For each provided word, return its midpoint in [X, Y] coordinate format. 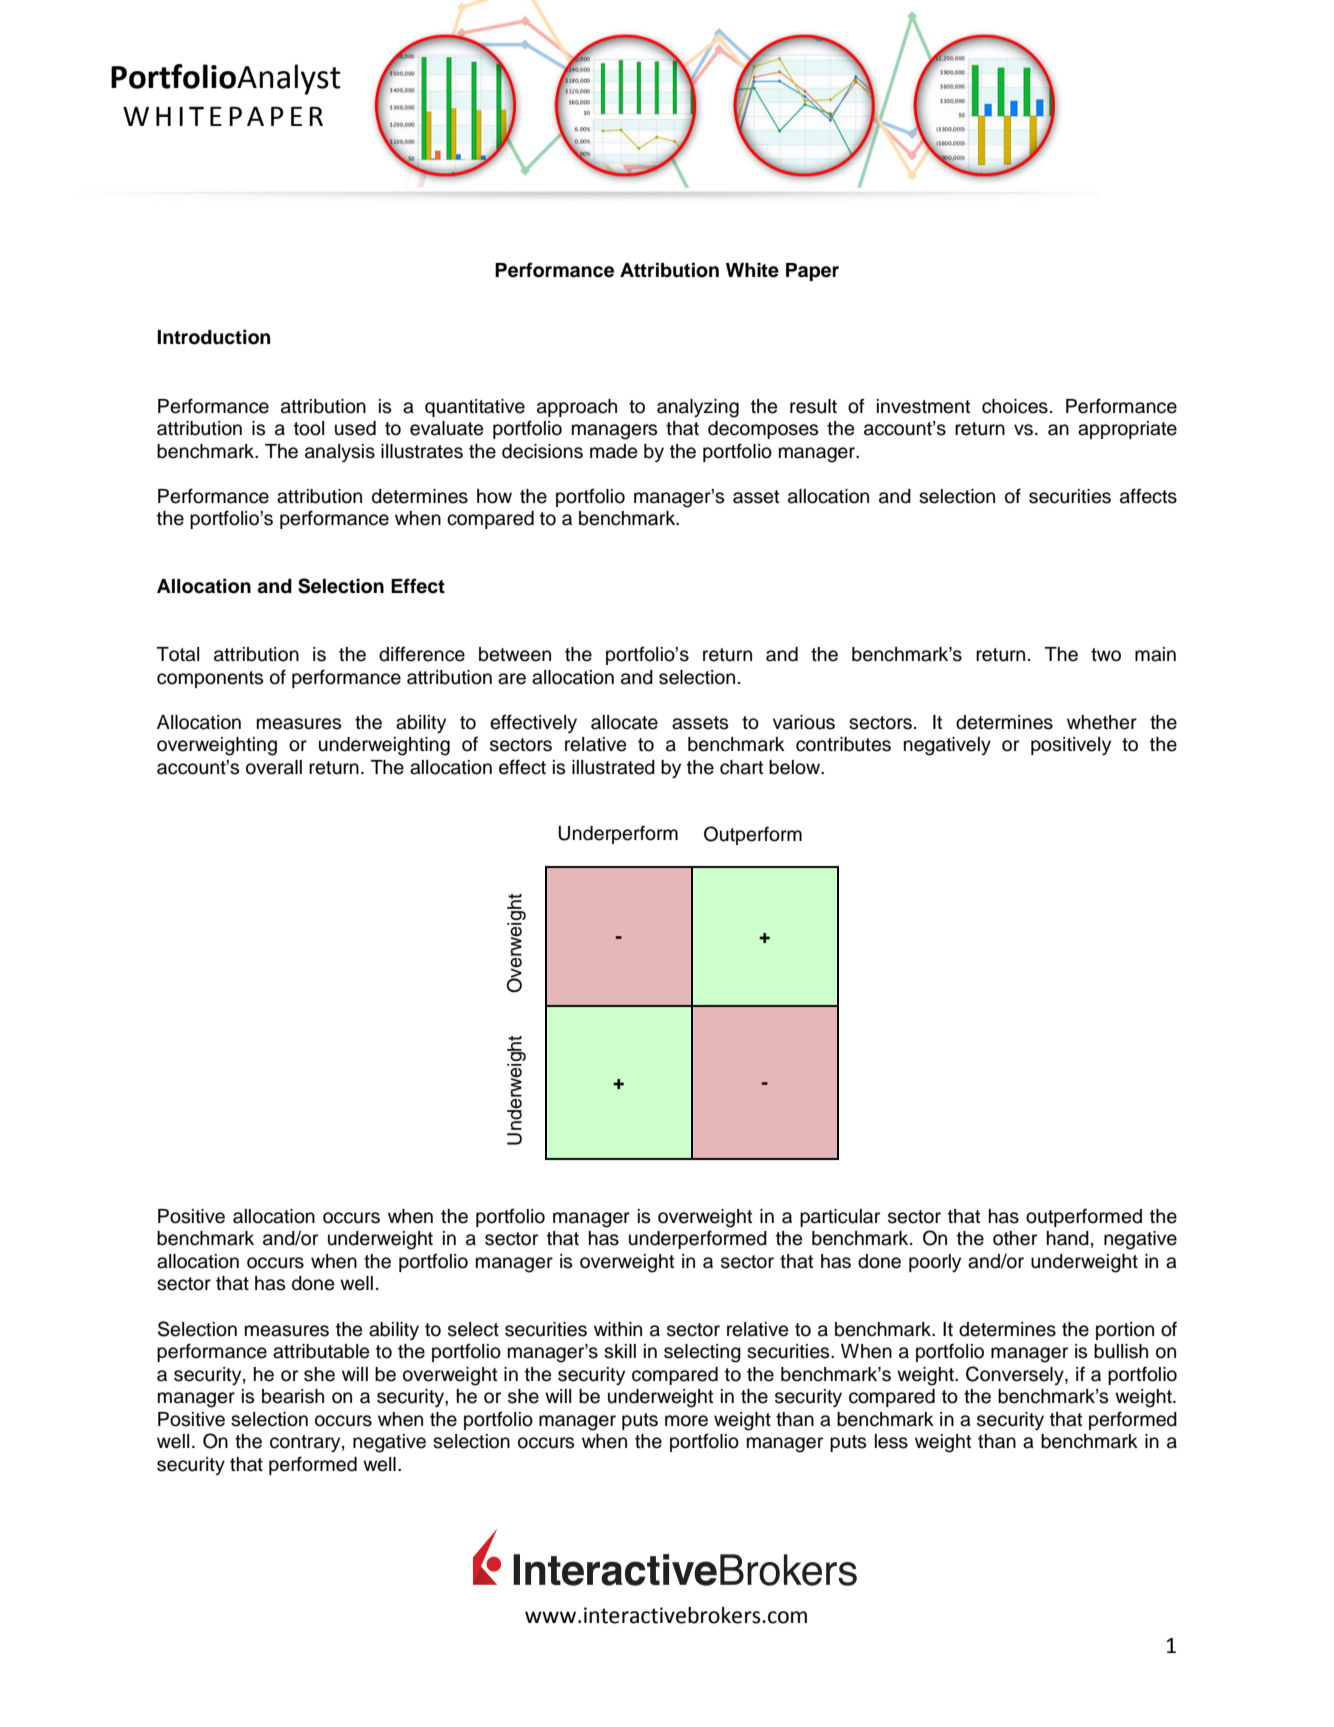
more [686, 1421]
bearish [293, 1396]
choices [1015, 406]
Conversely [1016, 1375]
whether [1102, 722]
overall [274, 767]
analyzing [698, 408]
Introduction [213, 337]
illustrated [613, 767]
